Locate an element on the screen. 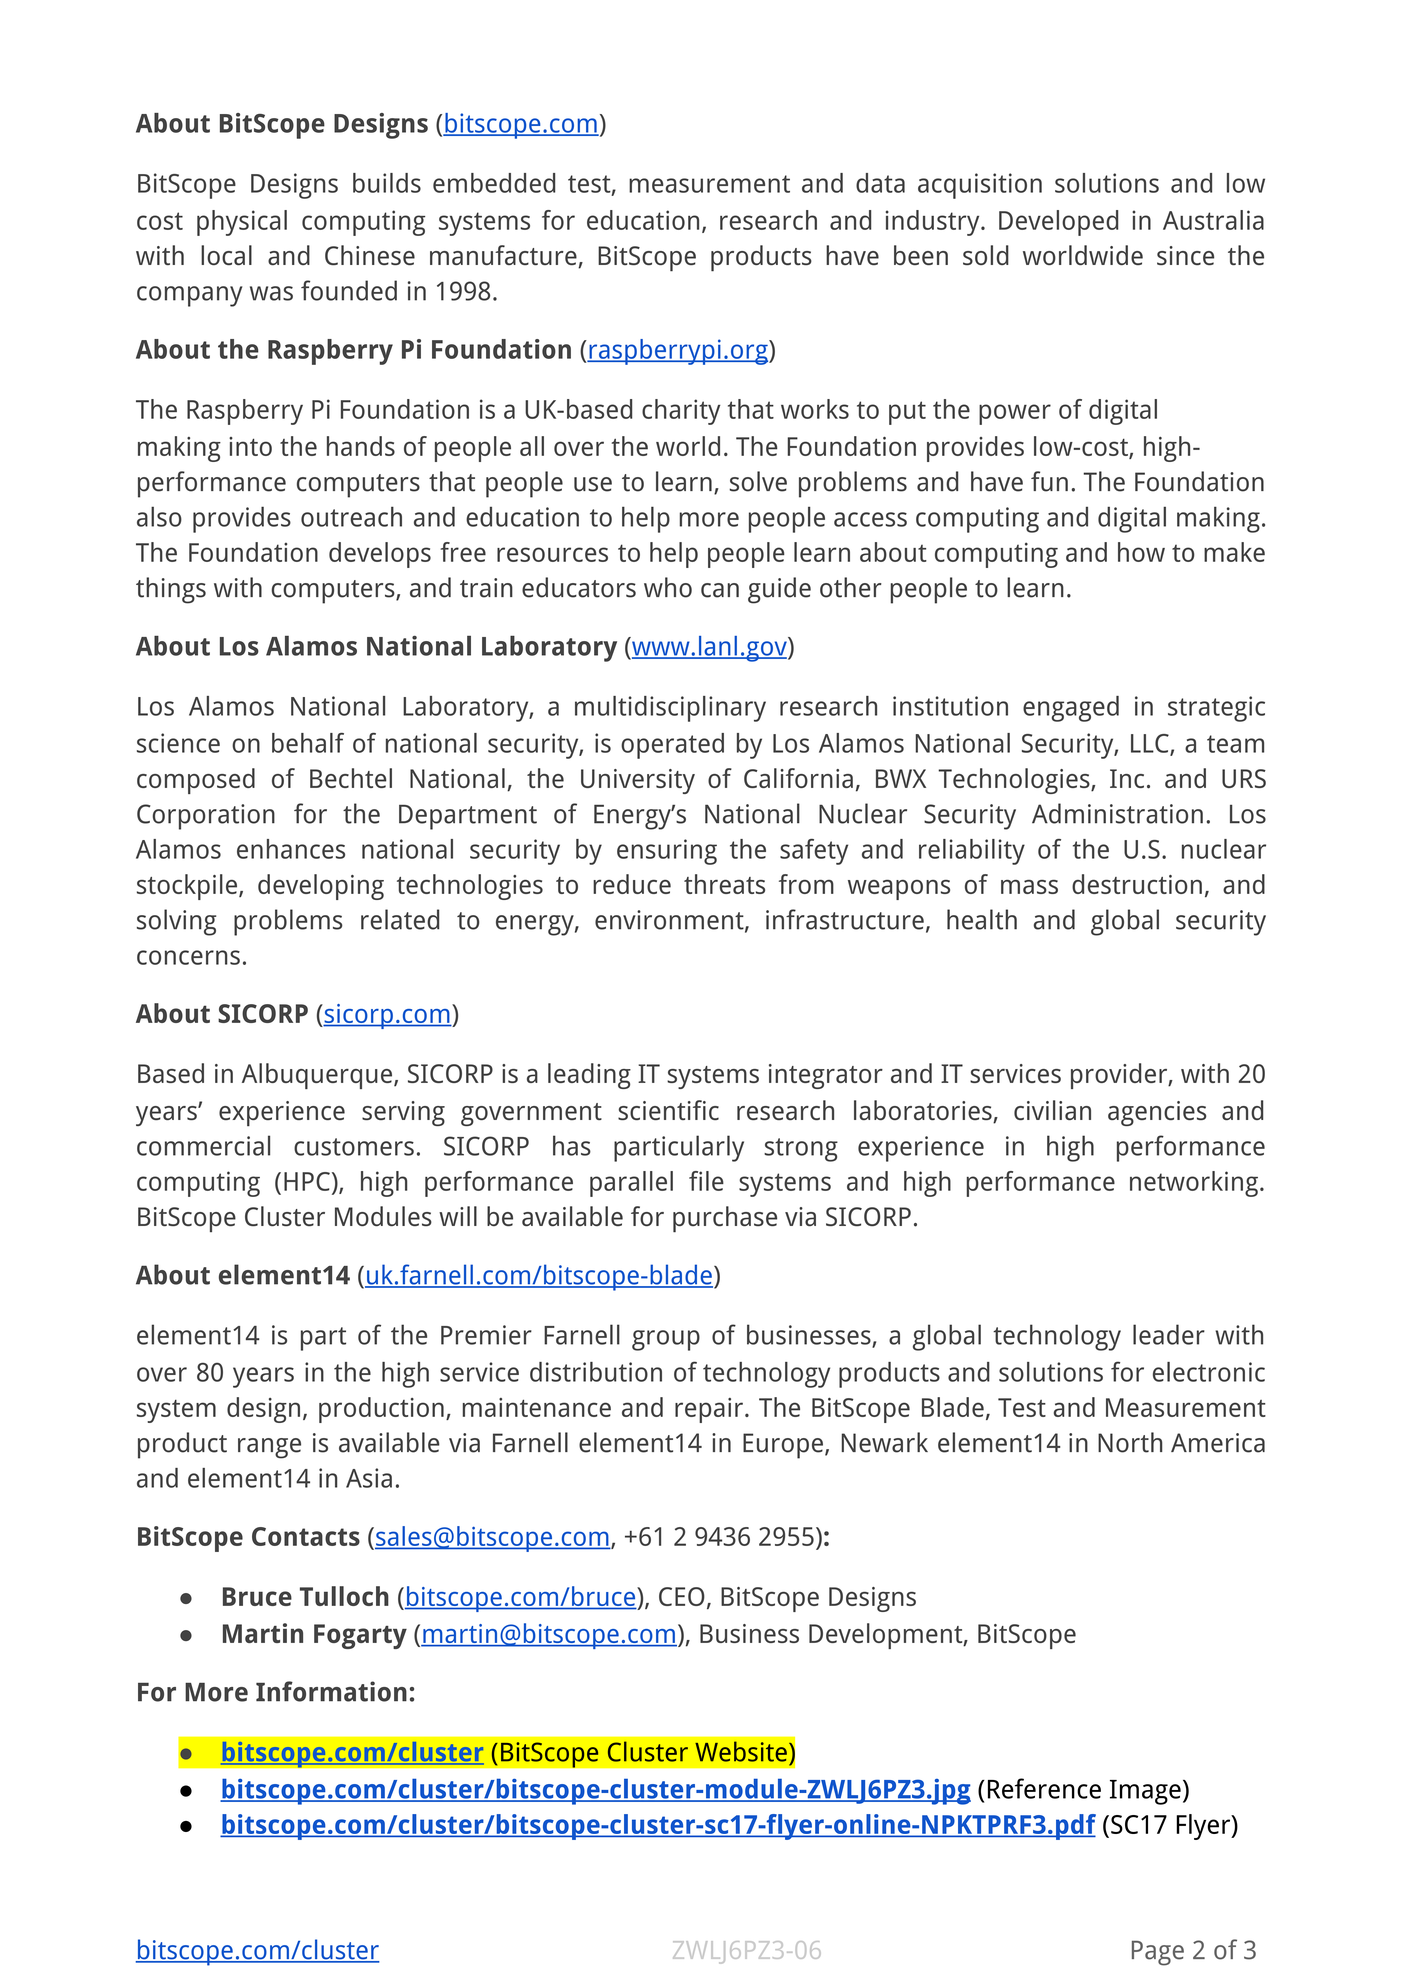 The height and width of the screenshot is (1984, 1403). leader is located at coordinates (1169, 1334).
